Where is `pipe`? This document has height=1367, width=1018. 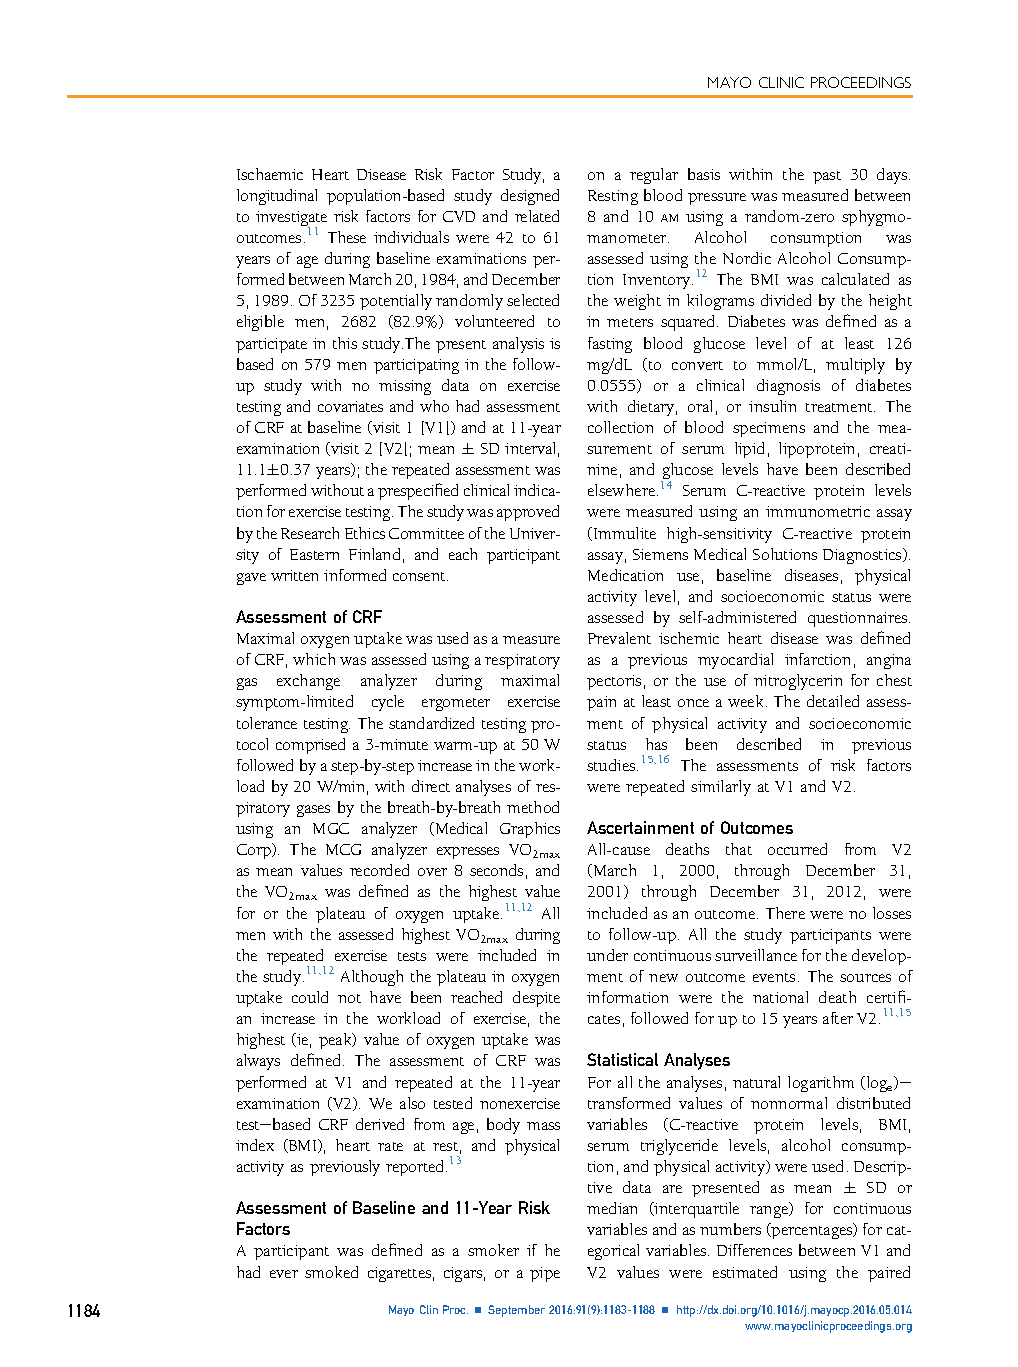 pipe is located at coordinates (545, 1274).
